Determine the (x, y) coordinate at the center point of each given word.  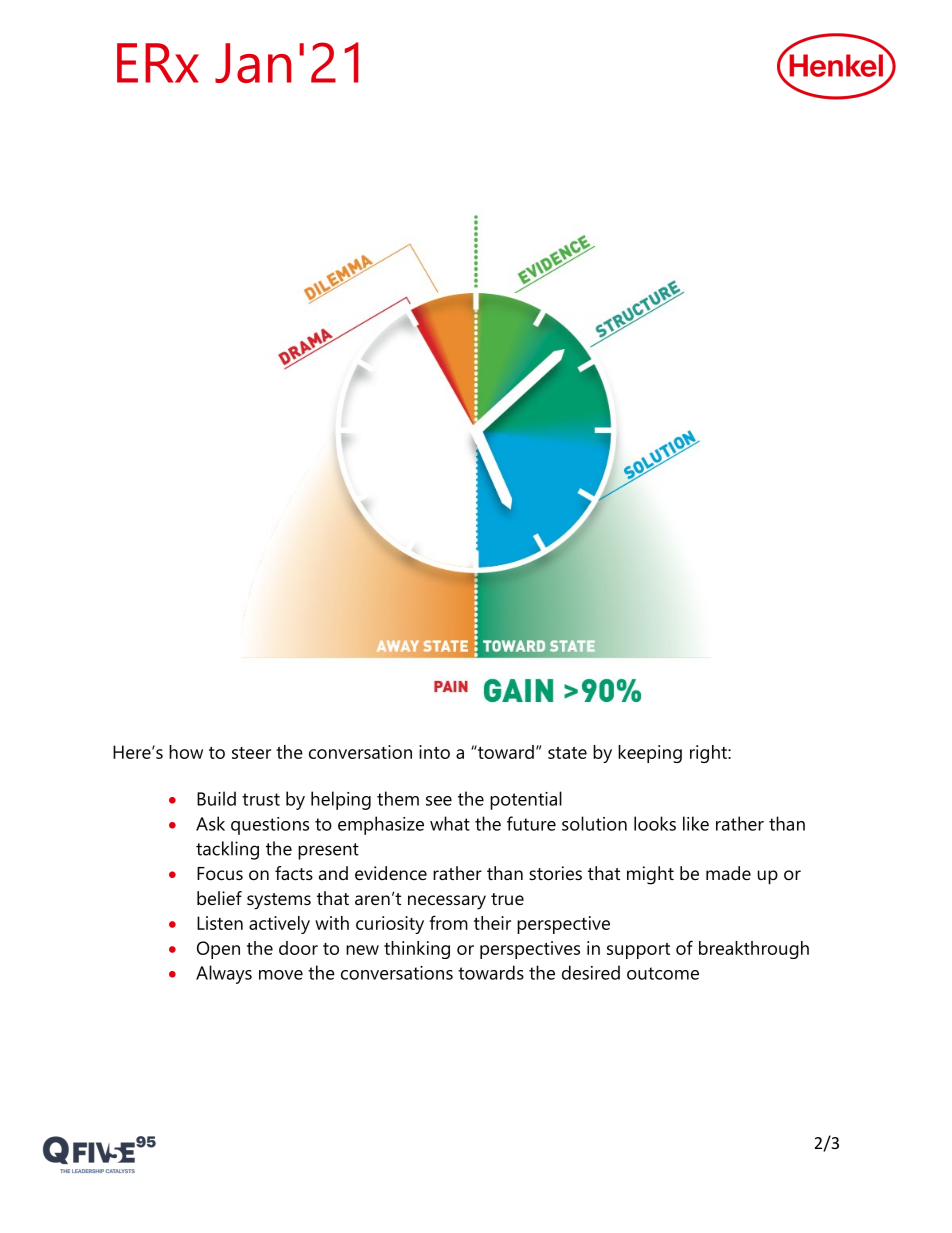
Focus (220, 874)
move (281, 975)
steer (251, 753)
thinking (417, 950)
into (434, 752)
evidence (391, 873)
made (728, 873)
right (709, 754)
